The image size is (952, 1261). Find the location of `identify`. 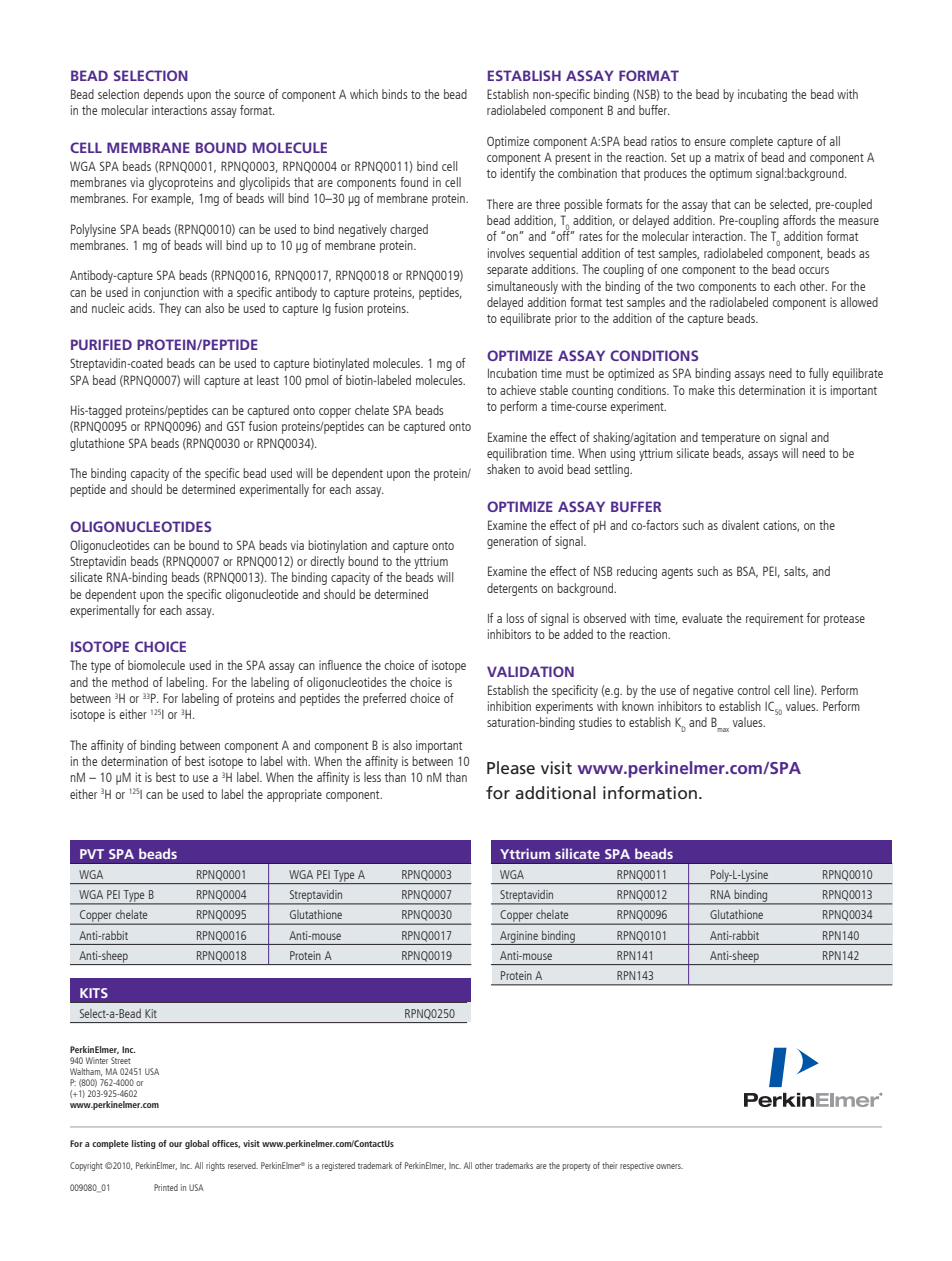

identify is located at coordinates (518, 174).
